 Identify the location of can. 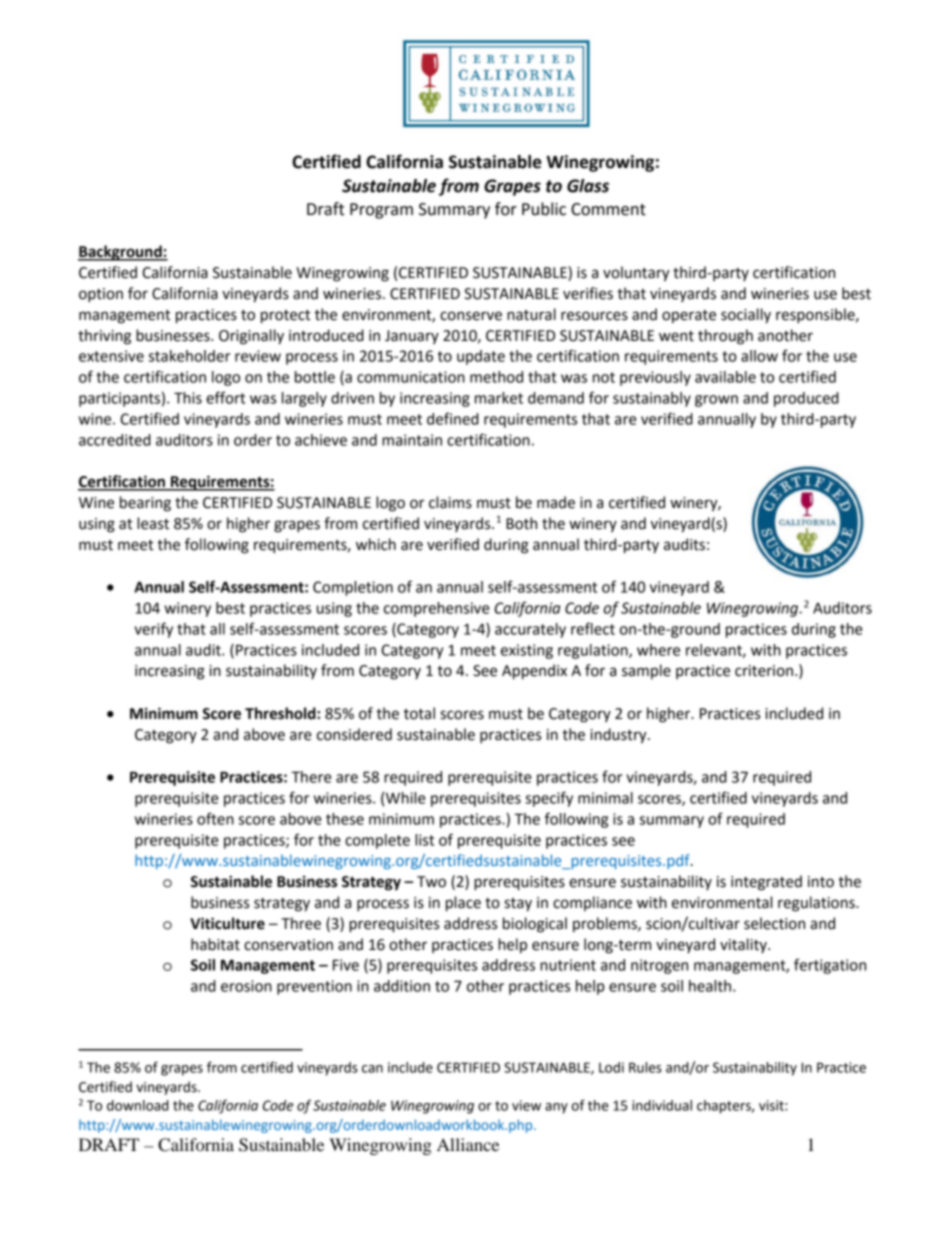
(372, 1069).
